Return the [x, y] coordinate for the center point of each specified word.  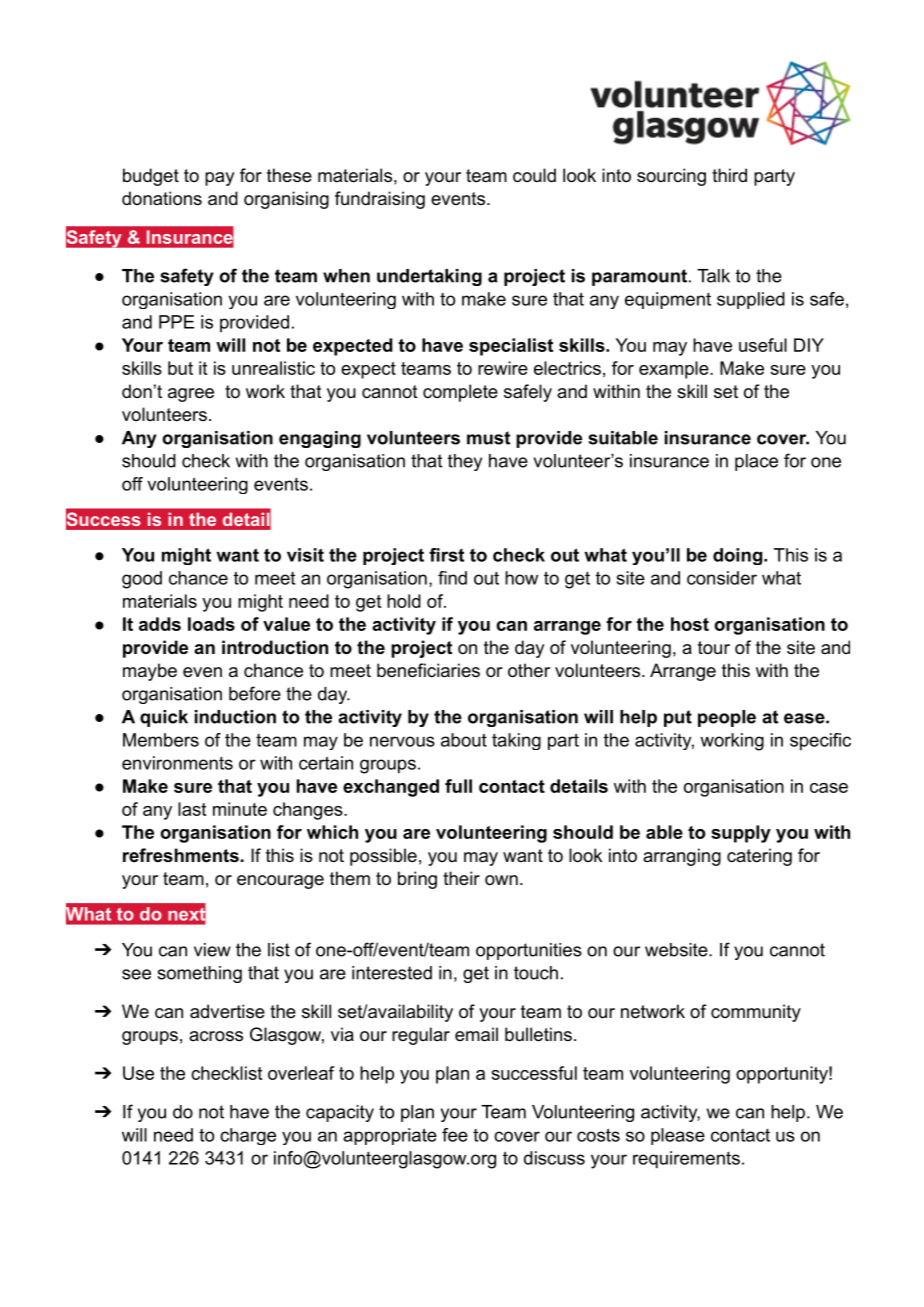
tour [714, 648]
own [501, 880]
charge [248, 1136]
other [529, 670]
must [488, 438]
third [729, 175]
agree [191, 395]
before [255, 693]
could [534, 175]
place [756, 462]
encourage [280, 882]
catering [759, 857]
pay [219, 179]
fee [455, 1135]
